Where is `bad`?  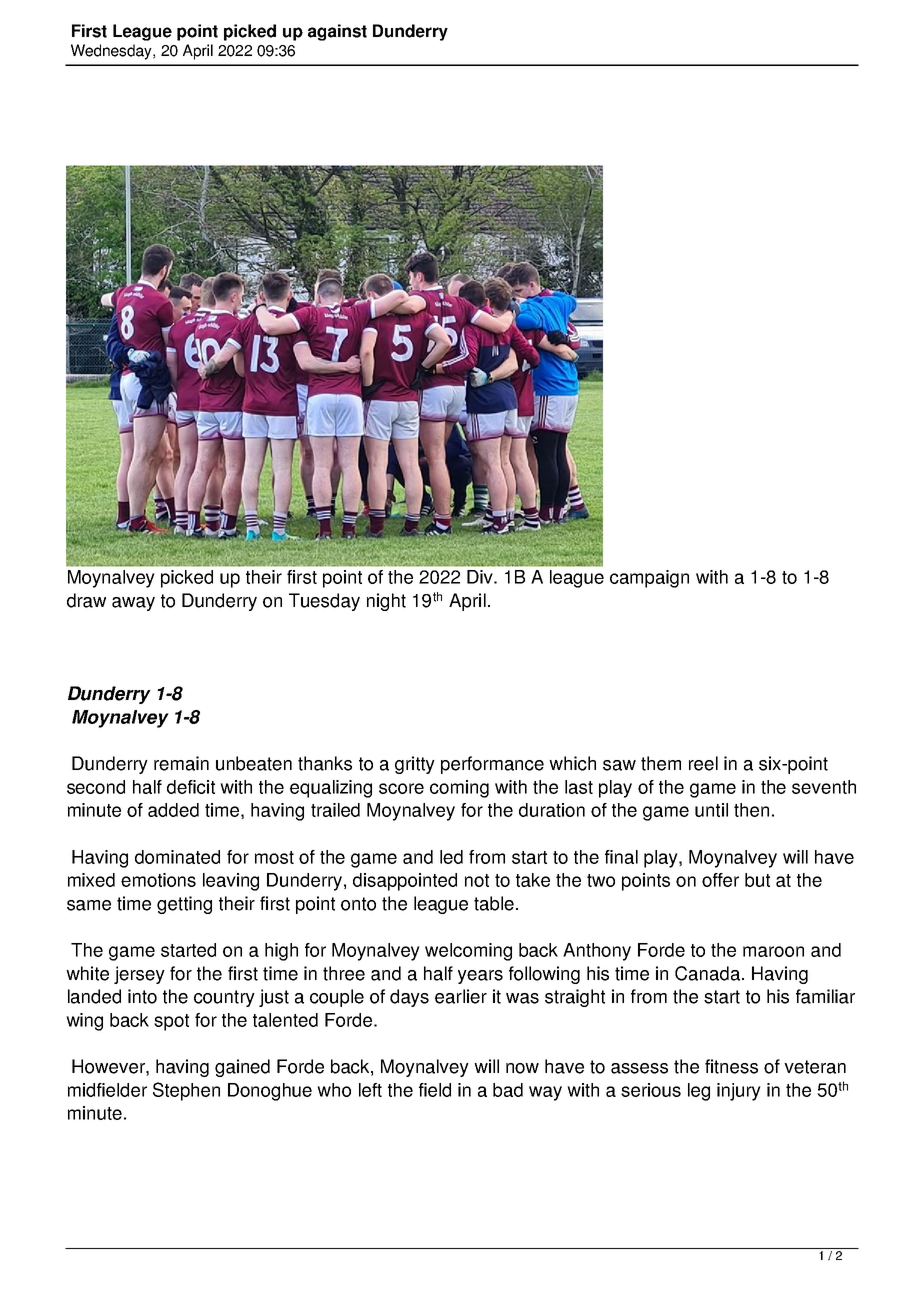
bad is located at coordinates (508, 1090).
